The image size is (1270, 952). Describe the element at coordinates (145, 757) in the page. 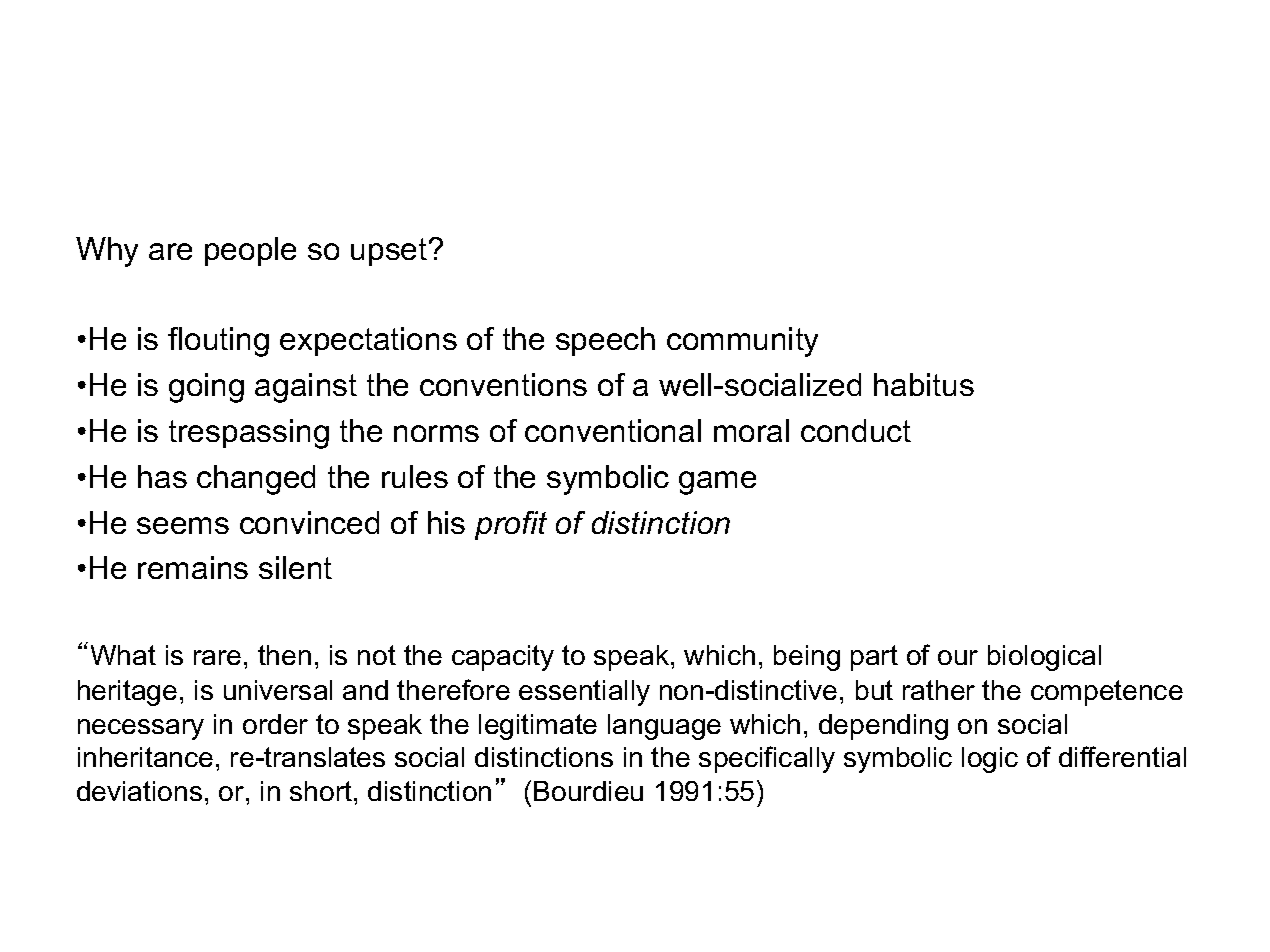

I see `inheritance` at that location.
